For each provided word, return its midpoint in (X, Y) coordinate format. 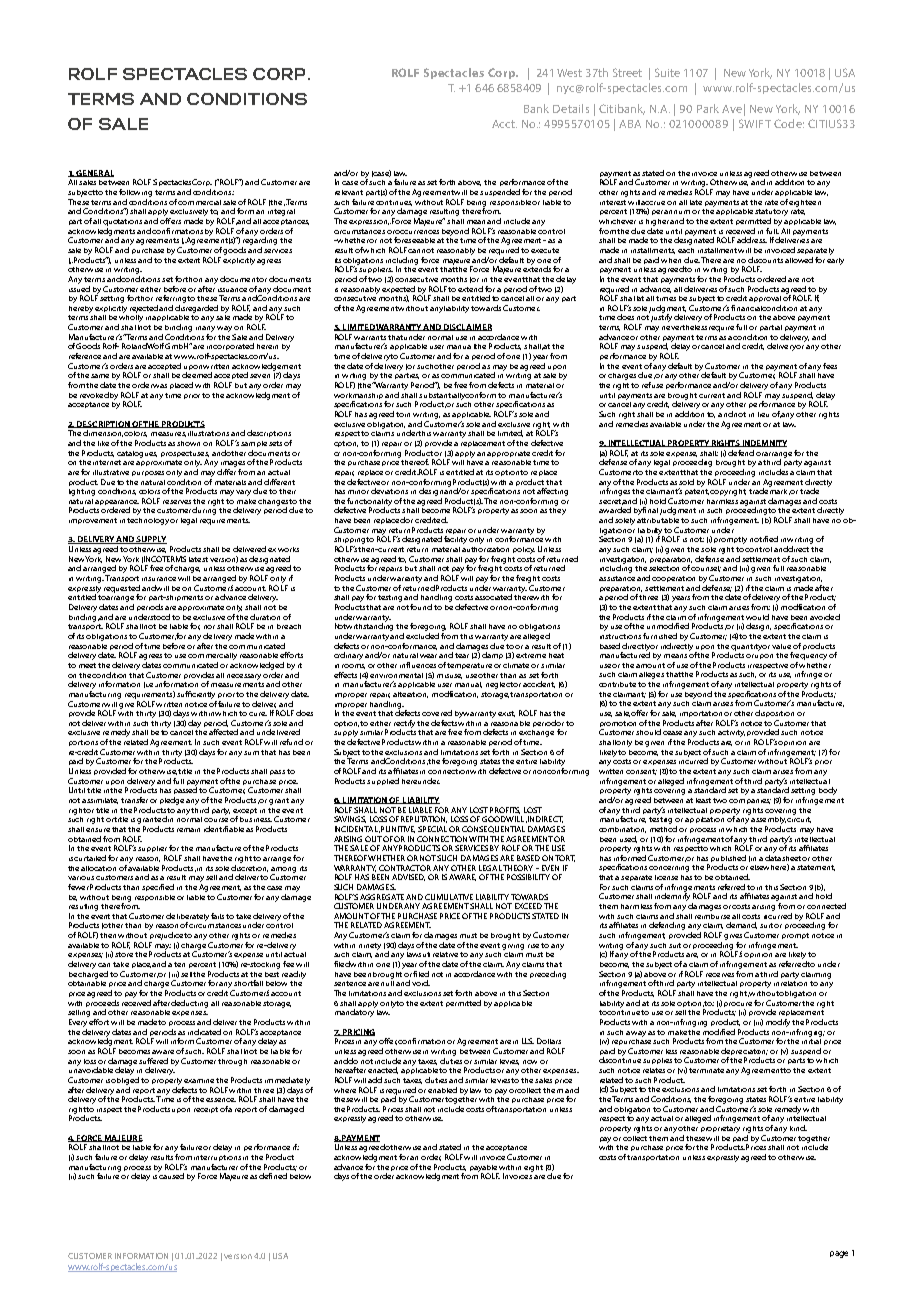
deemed (197, 375)
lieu (763, 414)
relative (447, 954)
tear (462, 655)
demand (741, 925)
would (757, 617)
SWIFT (755, 123)
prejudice (167, 936)
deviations (389, 491)
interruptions (217, 1158)
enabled (442, 1090)
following (135, 193)
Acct (504, 124)
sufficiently (196, 695)
